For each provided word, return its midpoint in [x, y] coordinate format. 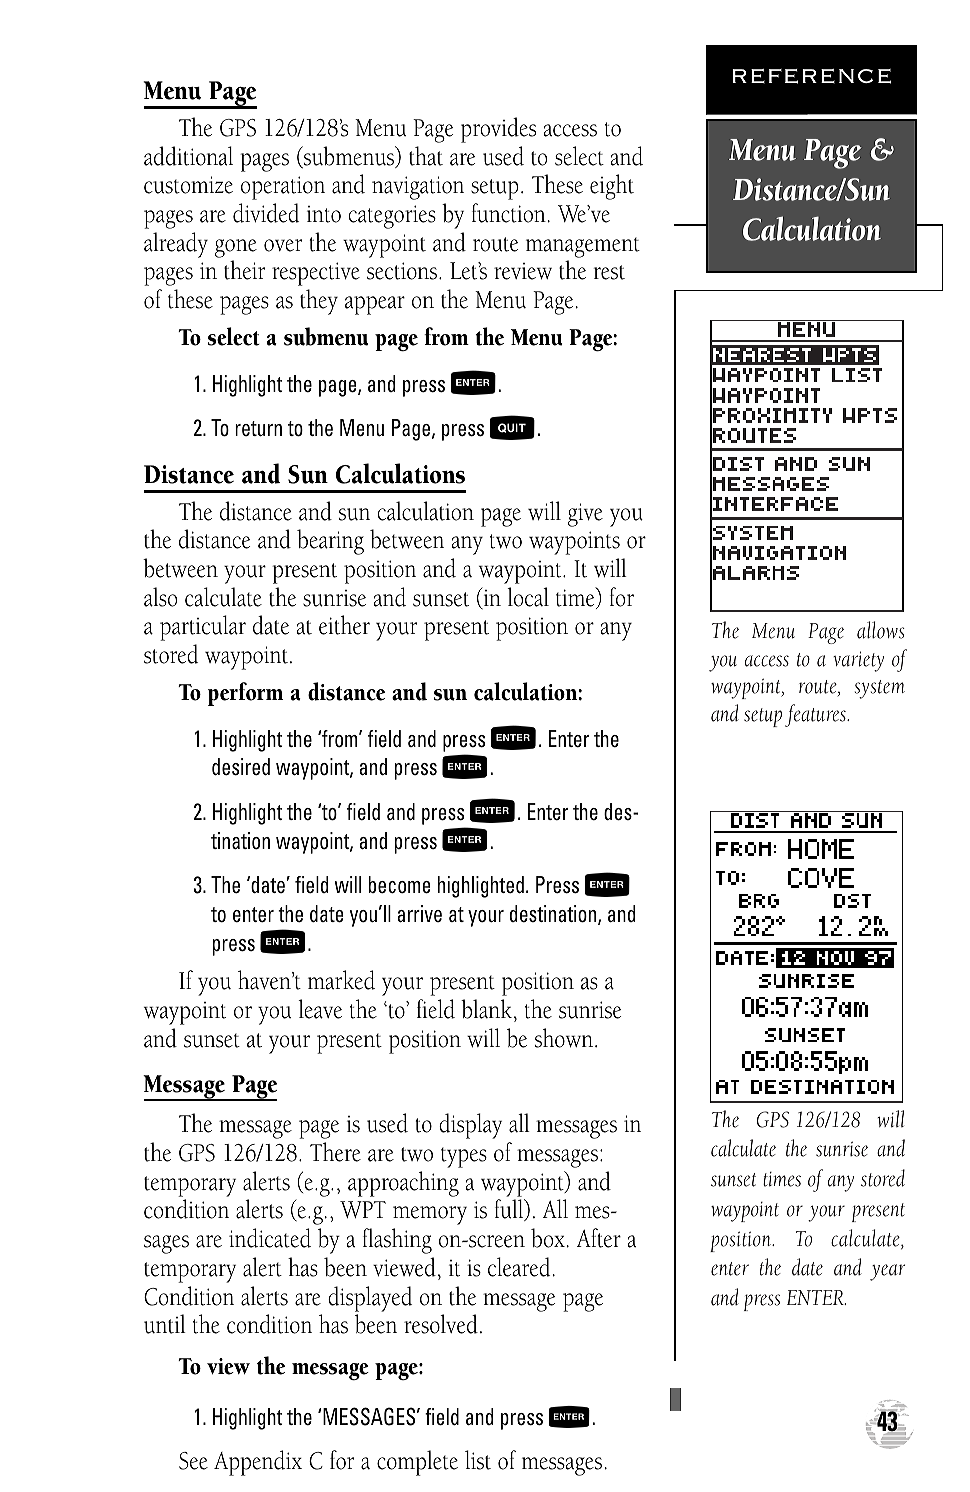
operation [283, 188]
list [478, 1460]
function [509, 213]
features [816, 715]
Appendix [258, 1463]
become [400, 885]
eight [612, 187]
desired [241, 767]
